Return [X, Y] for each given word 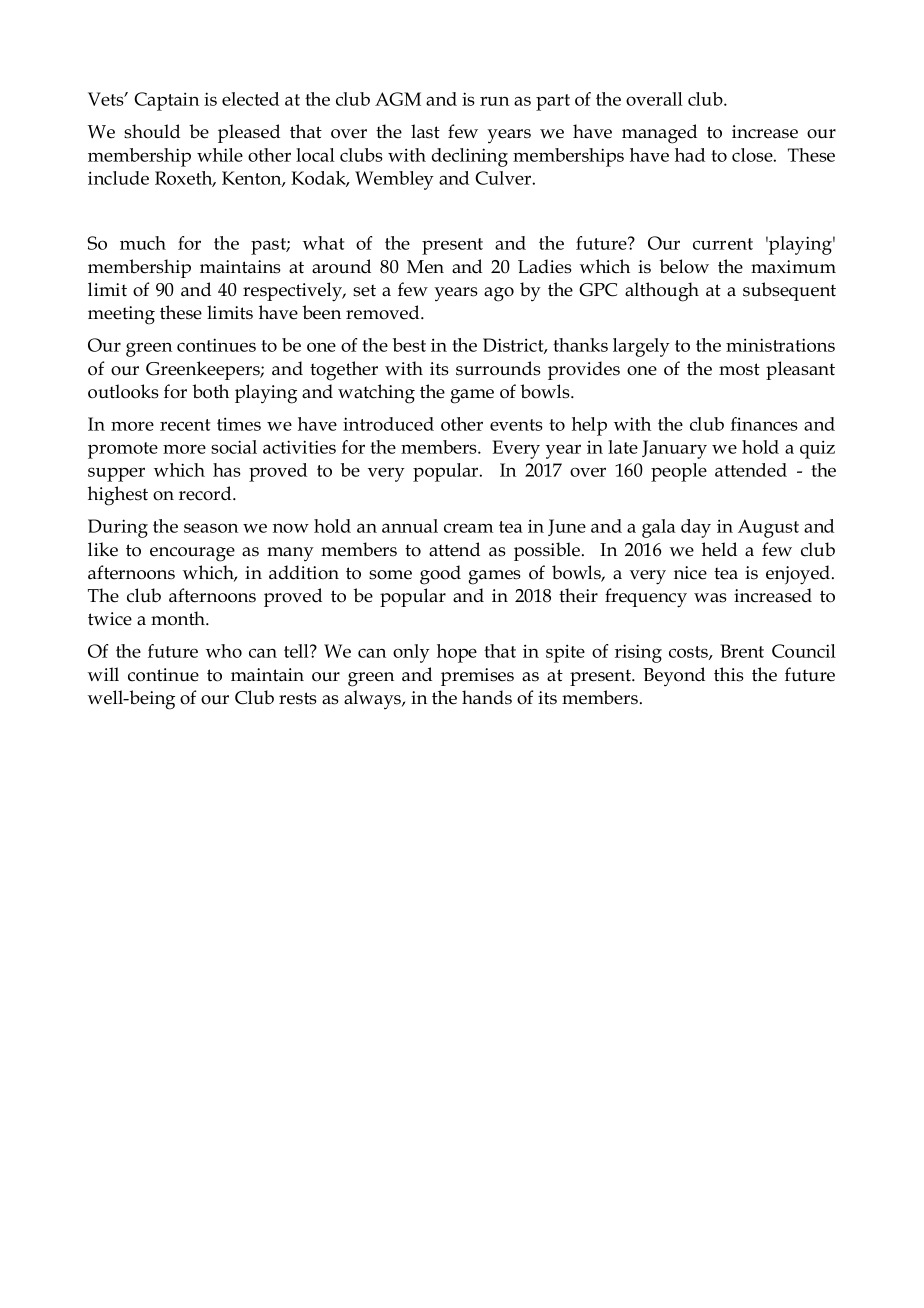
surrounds [498, 368]
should [152, 131]
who [224, 651]
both [210, 391]
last [425, 131]
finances [764, 424]
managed [659, 134]
